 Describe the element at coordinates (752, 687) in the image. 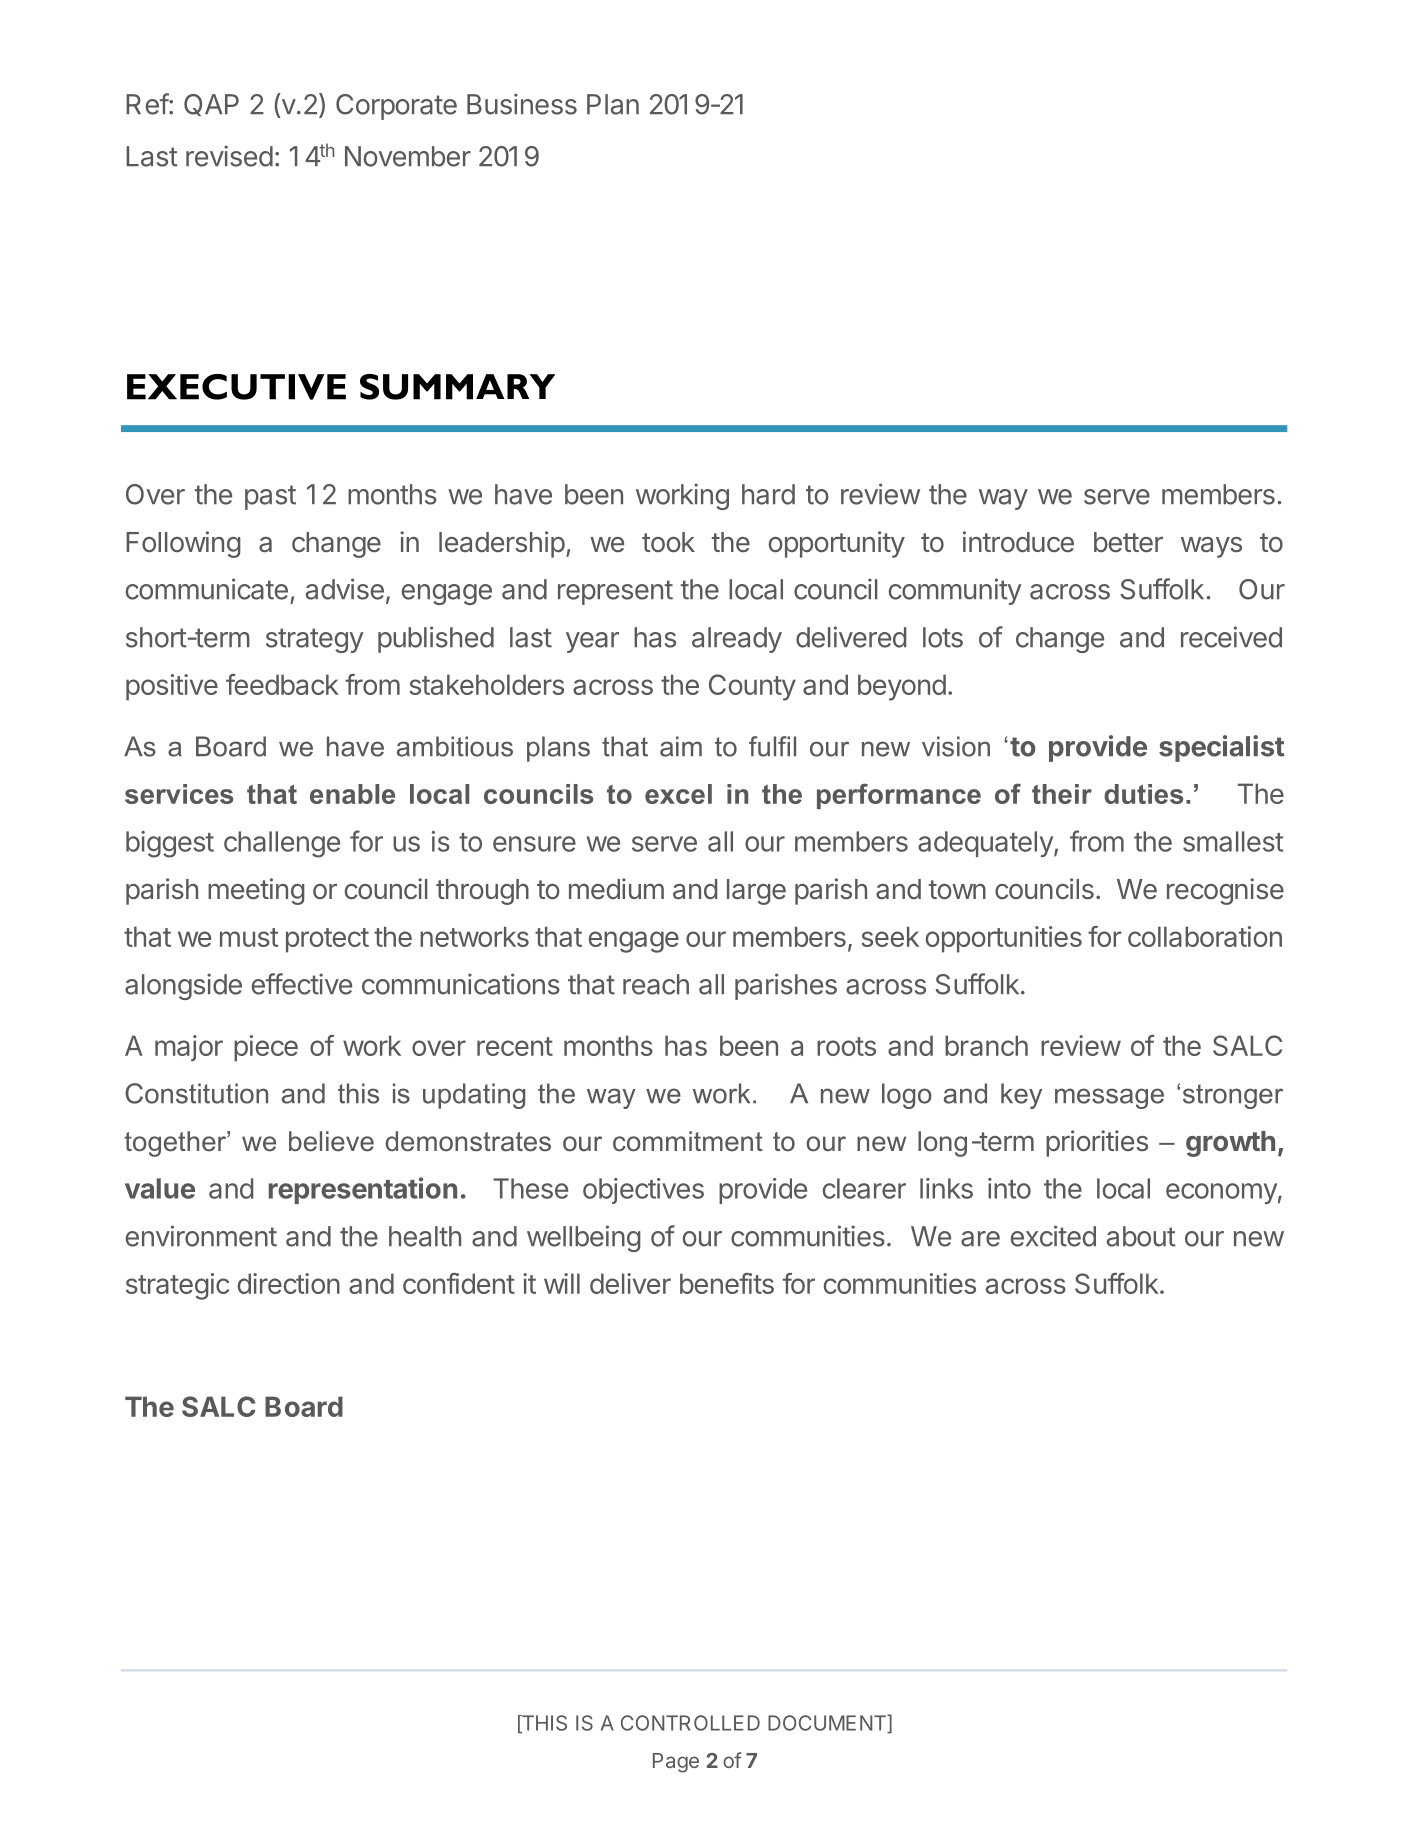

I see `County` at that location.
